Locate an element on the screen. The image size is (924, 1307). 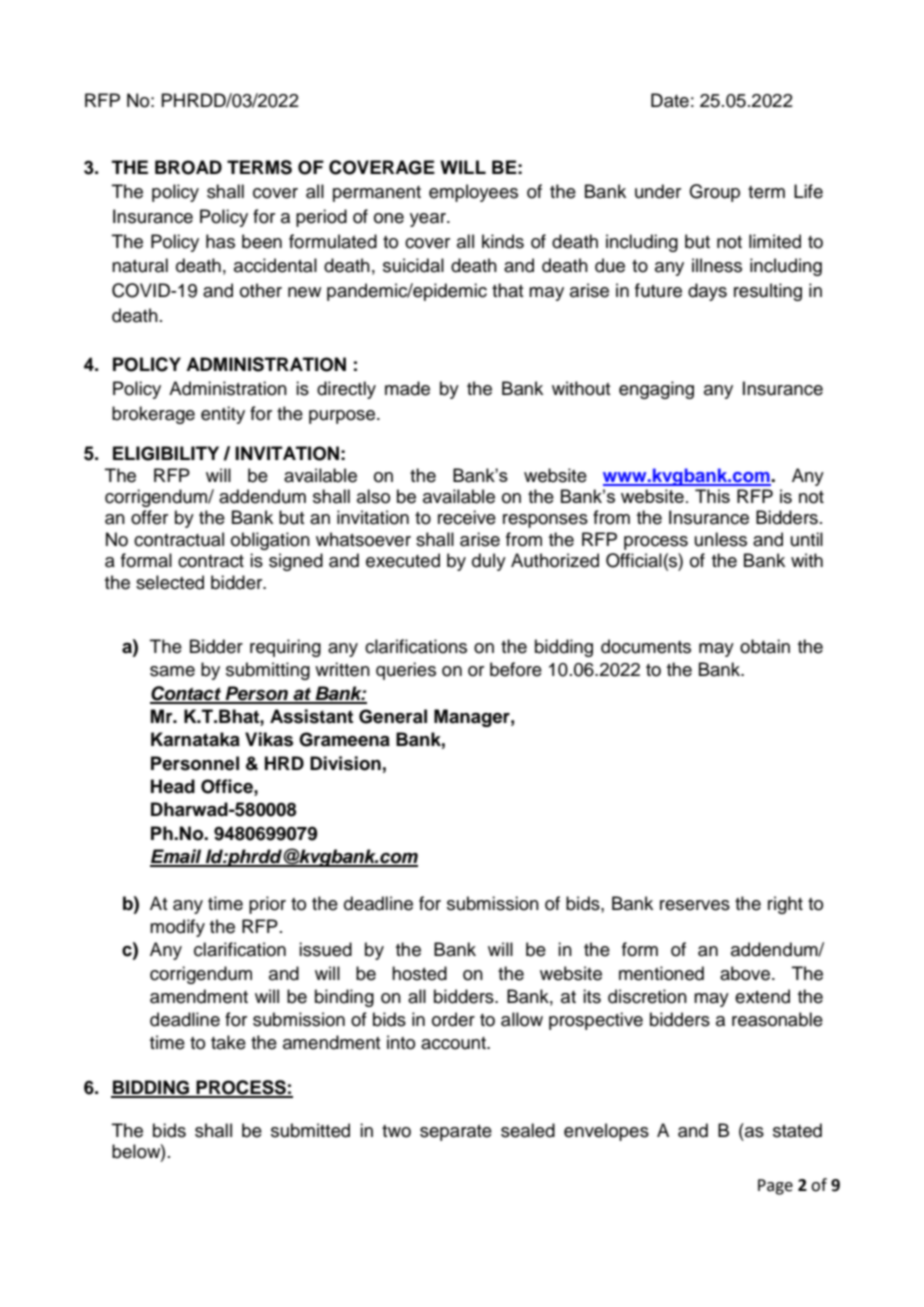
submitted is located at coordinates (310, 1130).
